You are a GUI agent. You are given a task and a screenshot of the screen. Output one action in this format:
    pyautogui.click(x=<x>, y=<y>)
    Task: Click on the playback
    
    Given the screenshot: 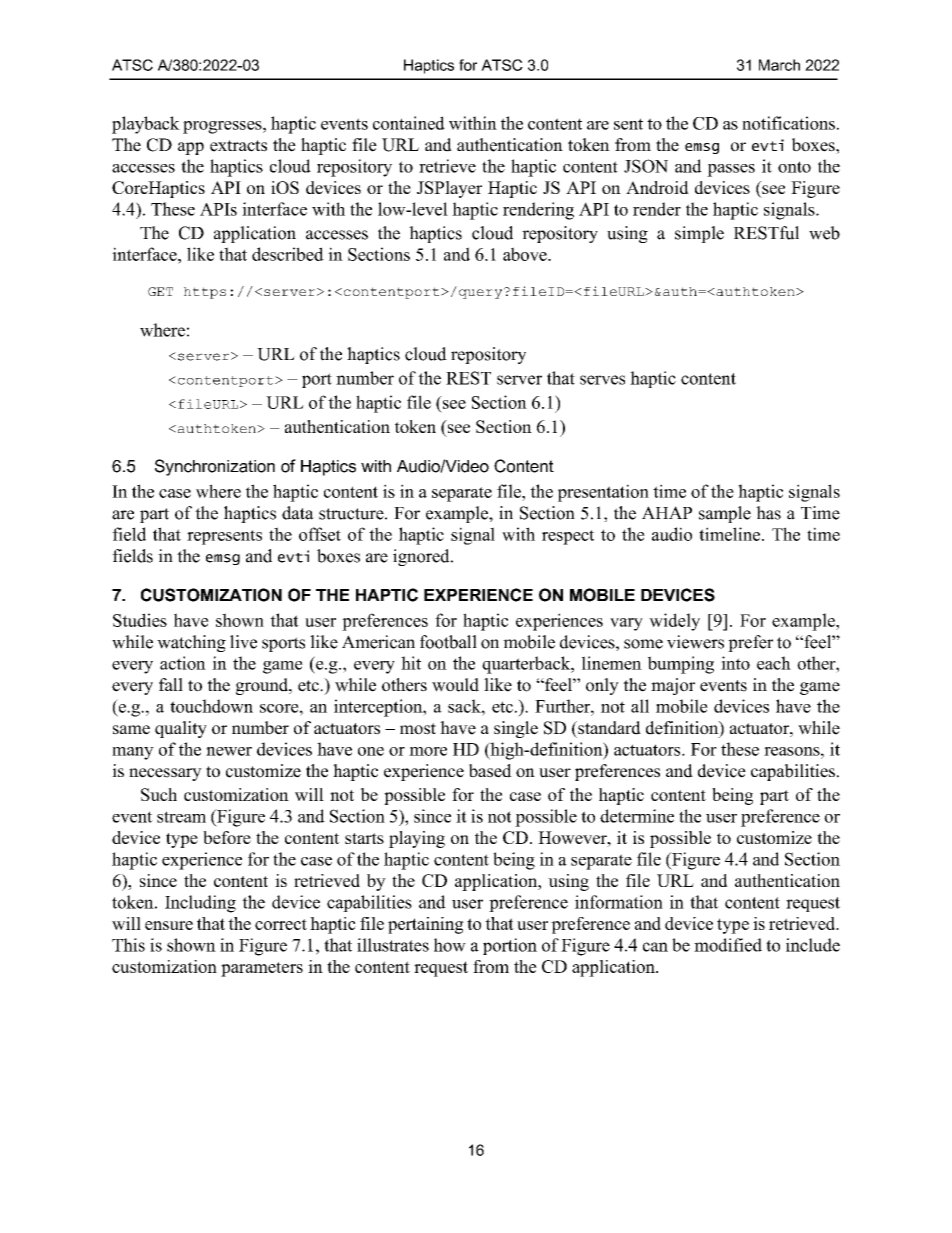 What is the action you would take?
    pyautogui.click(x=146, y=125)
